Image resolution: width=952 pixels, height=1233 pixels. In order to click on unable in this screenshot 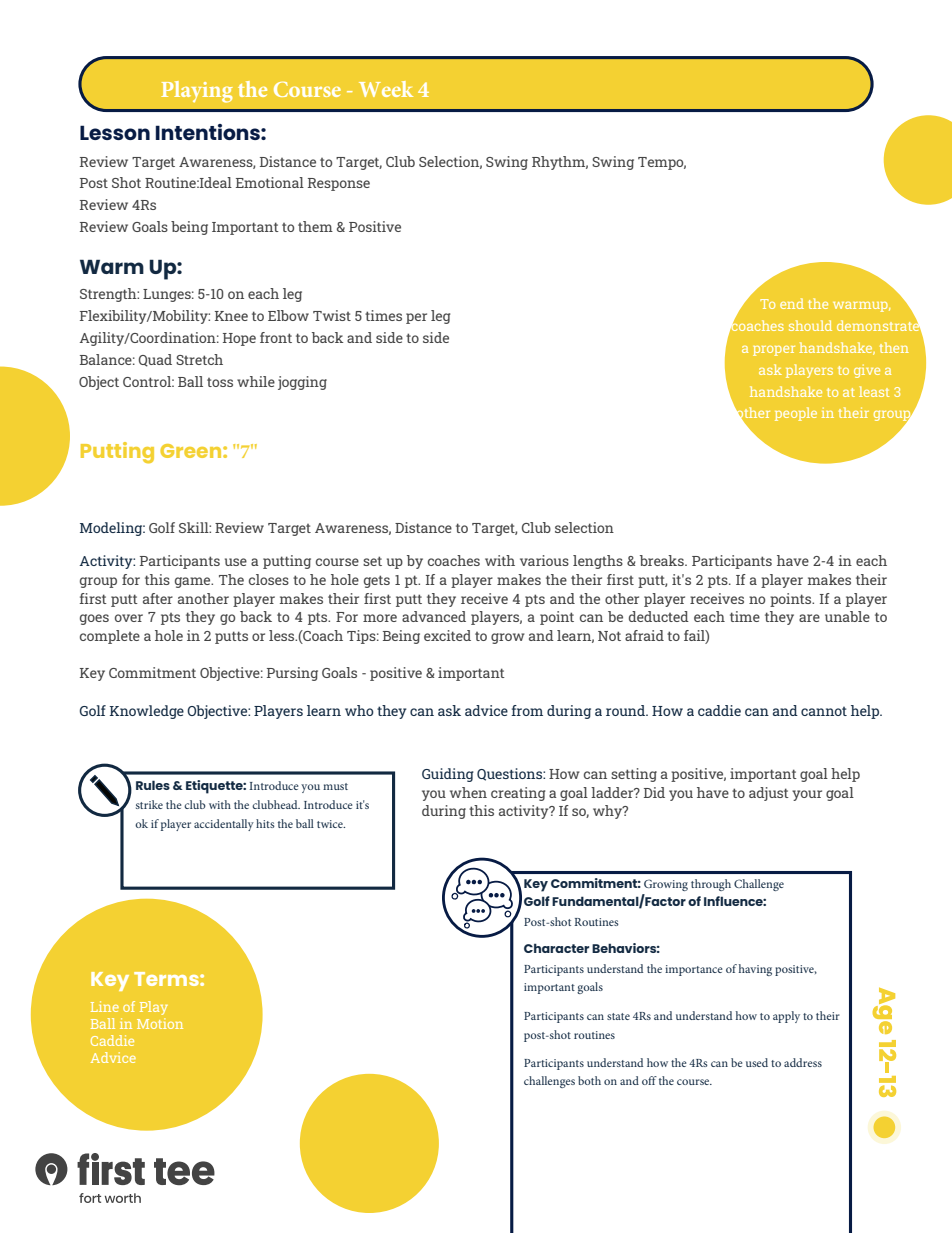, I will do `click(847, 616)`.
